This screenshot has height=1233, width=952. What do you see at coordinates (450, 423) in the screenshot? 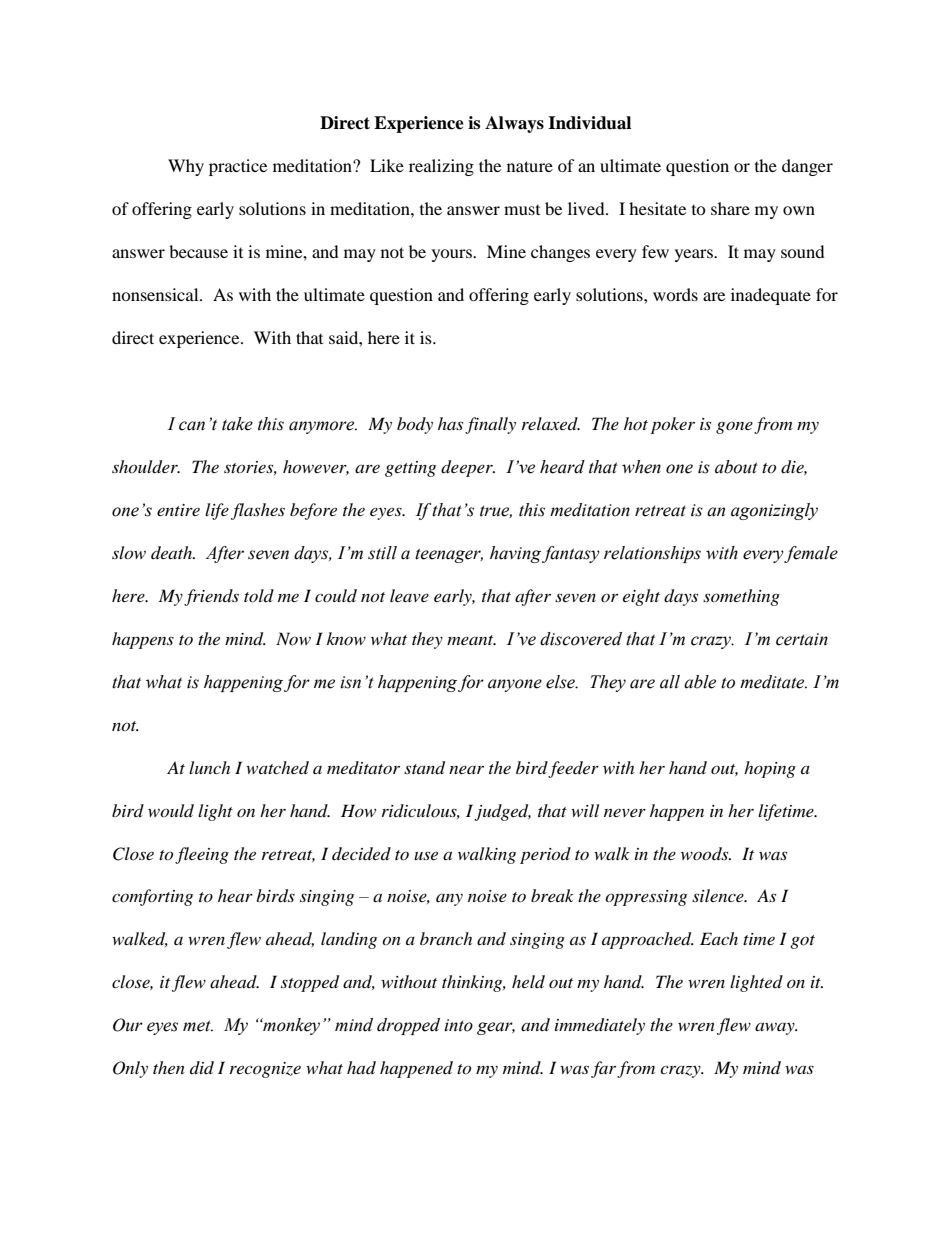
I see `has` at bounding box center [450, 423].
